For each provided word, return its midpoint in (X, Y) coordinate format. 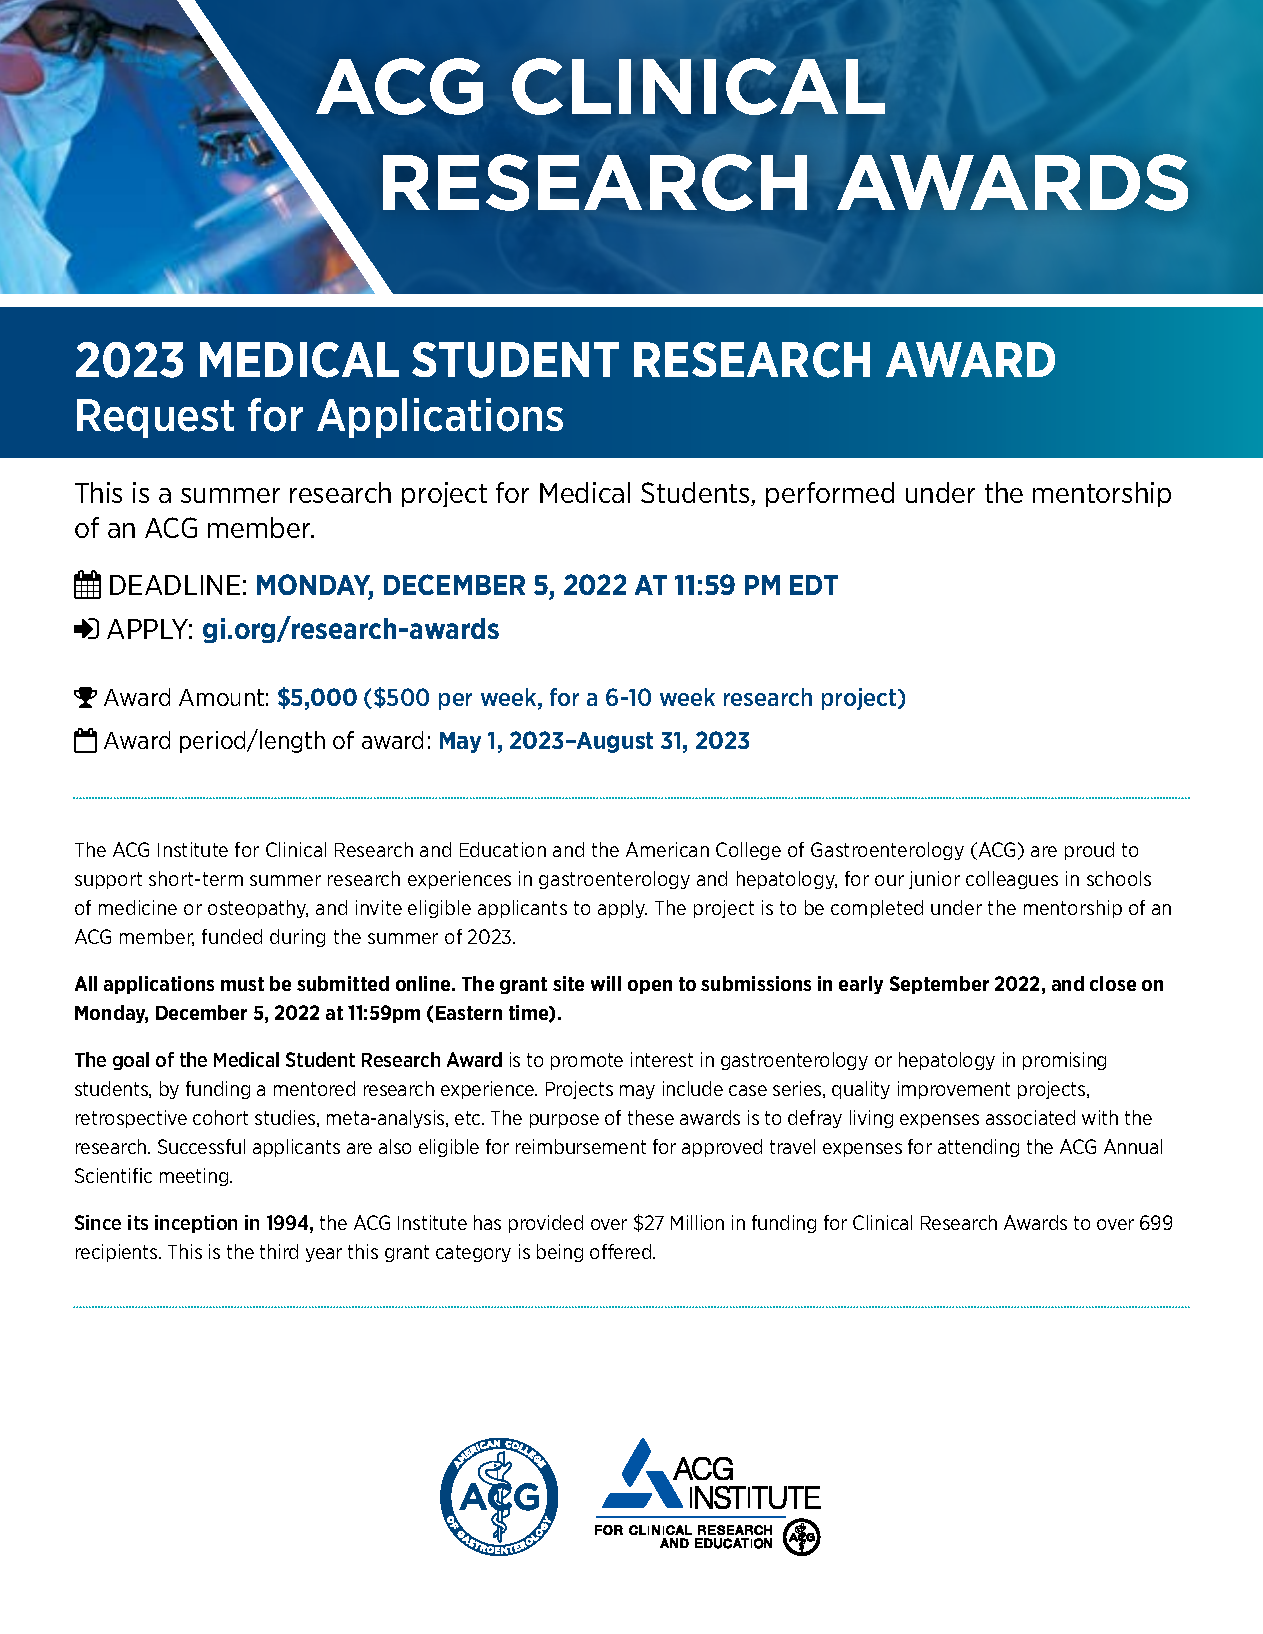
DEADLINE (175, 585)
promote (587, 1061)
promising (1064, 1061)
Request (155, 418)
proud (1089, 851)
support (108, 880)
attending (978, 1148)
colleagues (1012, 880)
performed (830, 494)
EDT (814, 585)
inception (196, 1224)
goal (131, 1061)
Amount (221, 697)
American (667, 849)
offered (622, 1251)
